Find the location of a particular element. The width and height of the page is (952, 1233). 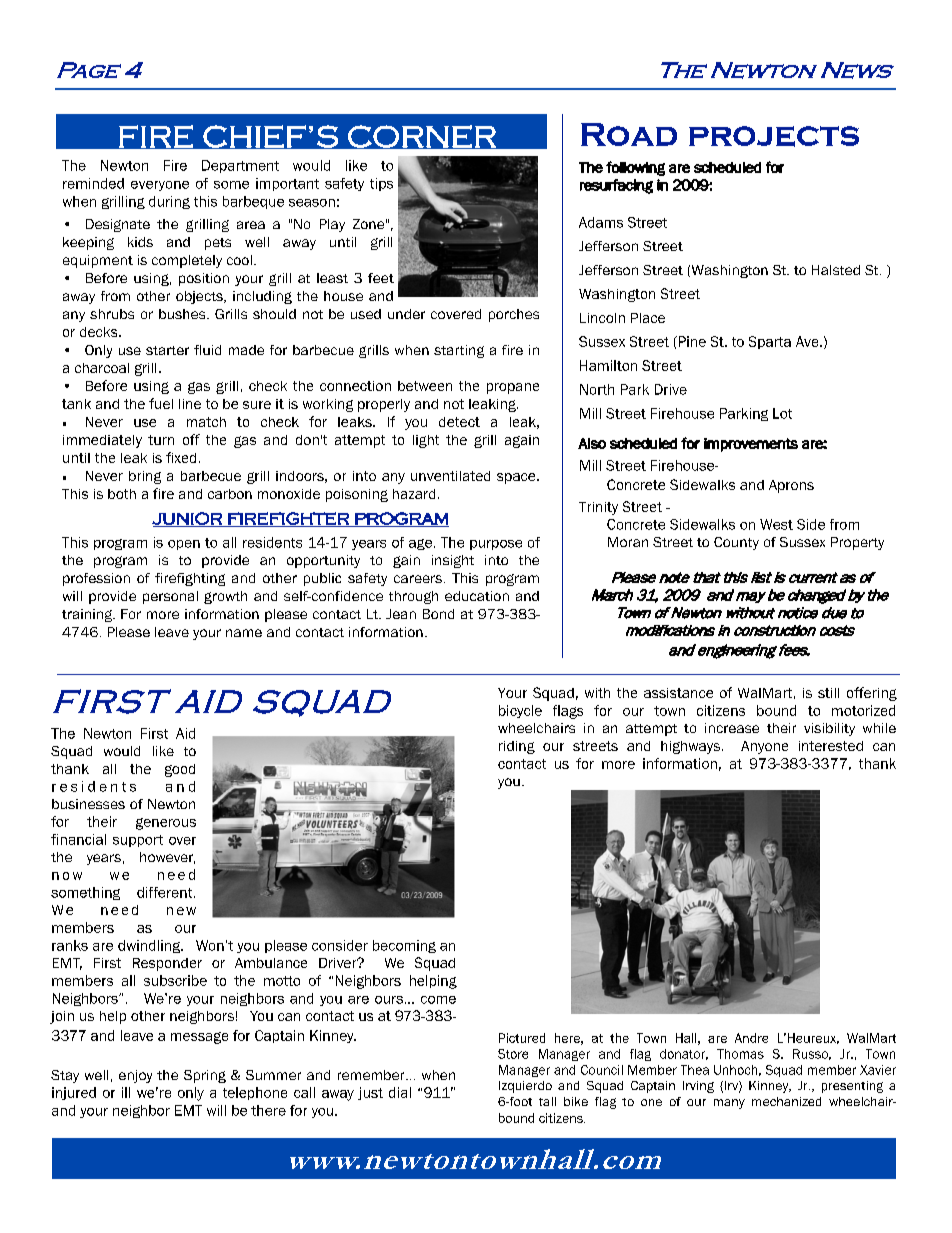

however is located at coordinates (167, 858).
